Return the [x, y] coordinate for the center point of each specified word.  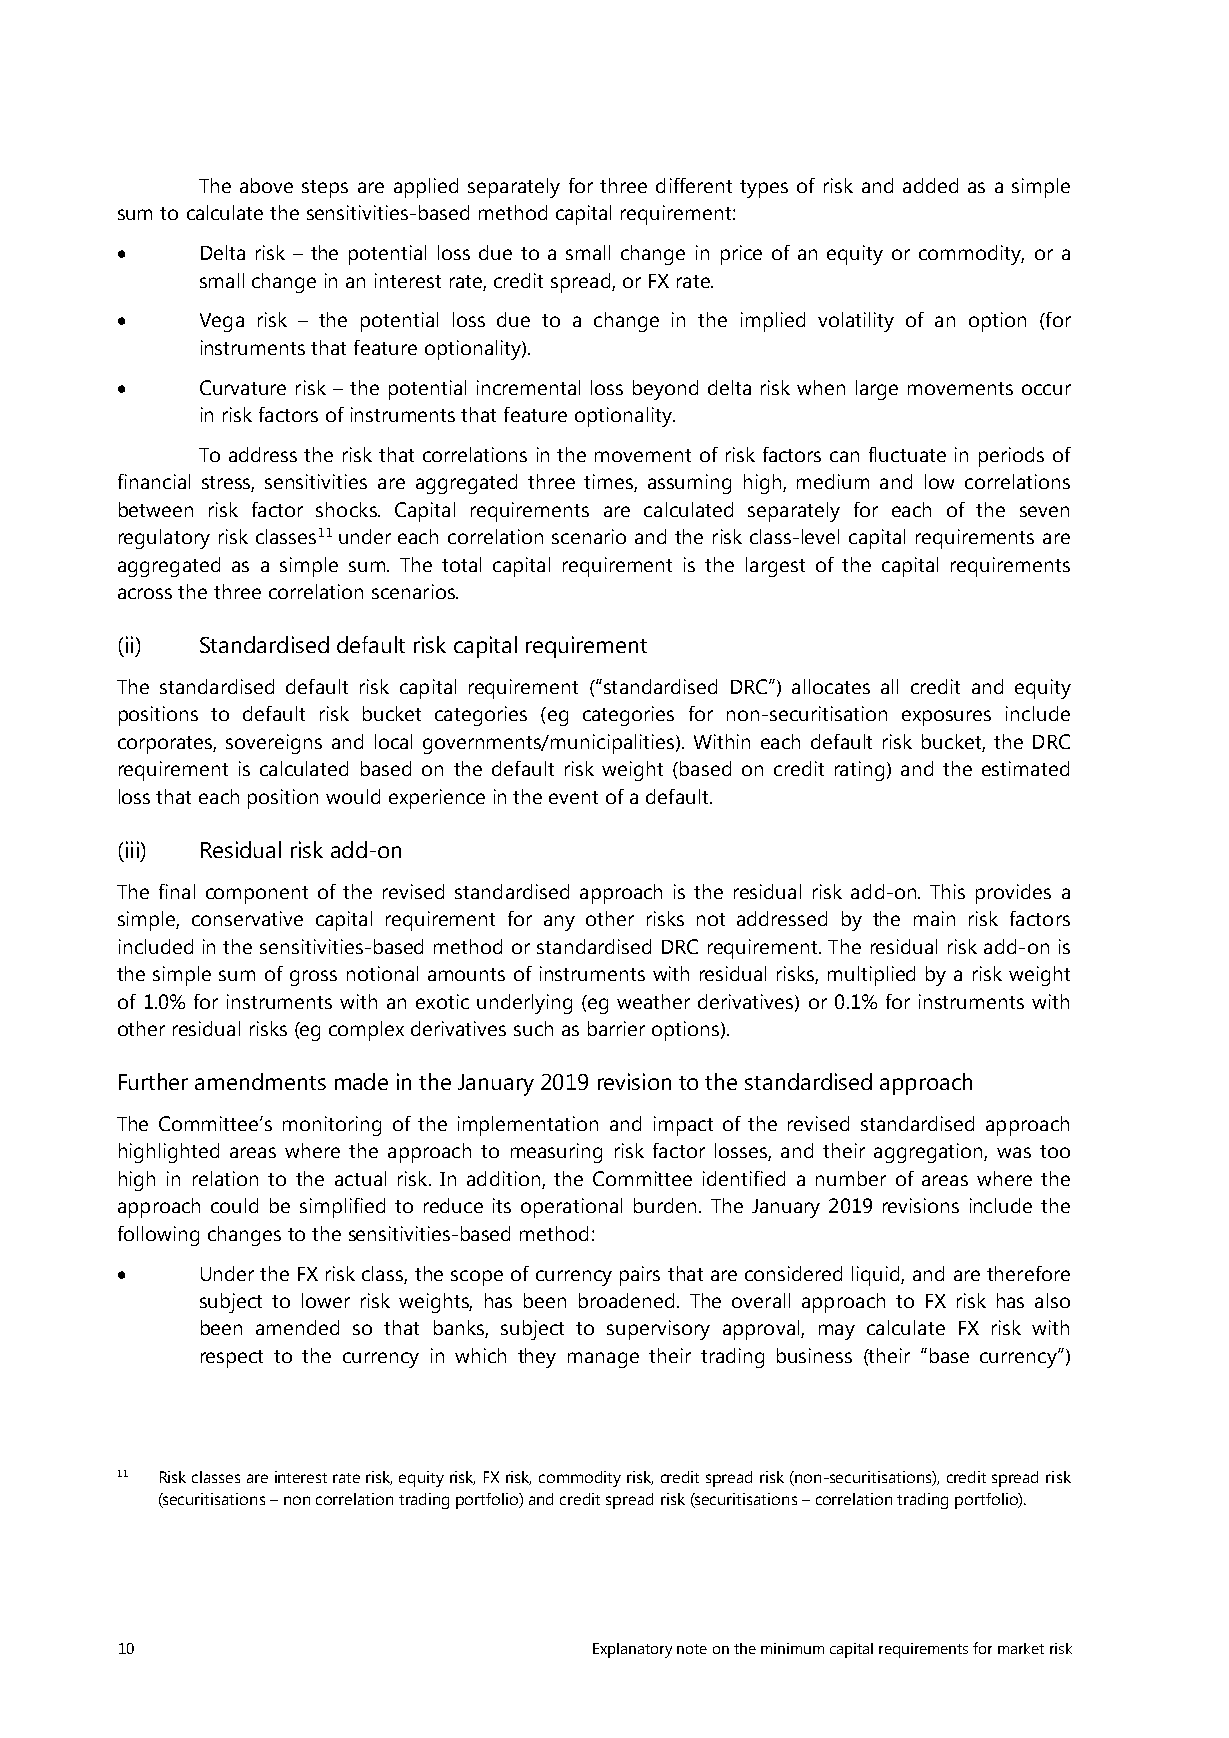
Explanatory [632, 1650]
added [930, 185]
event [573, 797]
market [1021, 1648]
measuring [556, 1153]
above [266, 185]
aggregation [929, 1153]
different [694, 185]
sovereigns [274, 744]
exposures [946, 718]
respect [232, 1359]
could [234, 1205]
